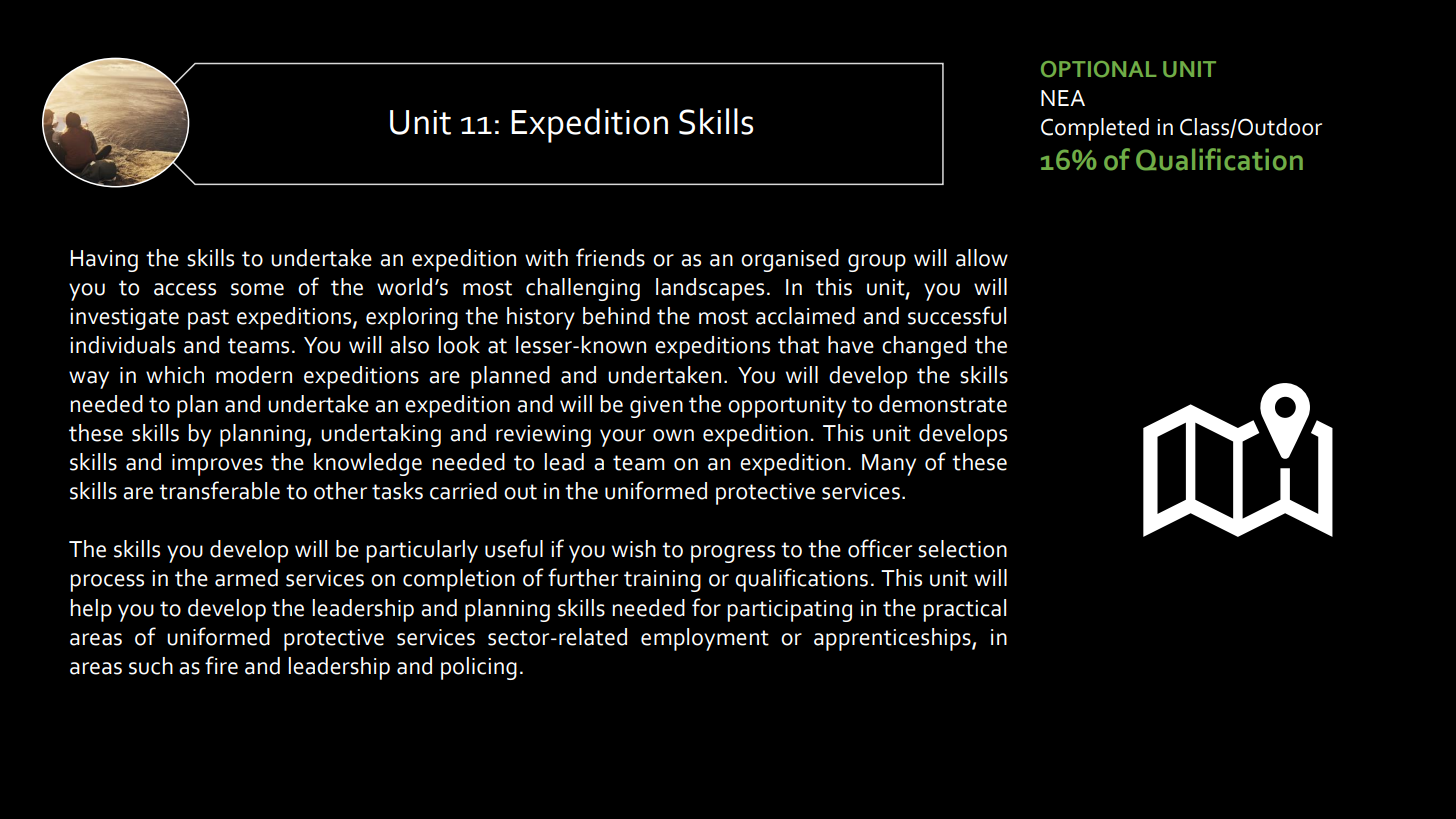 The height and width of the screenshot is (819, 1456). What do you see at coordinates (185, 289) in the screenshot?
I see `access` at bounding box center [185, 289].
